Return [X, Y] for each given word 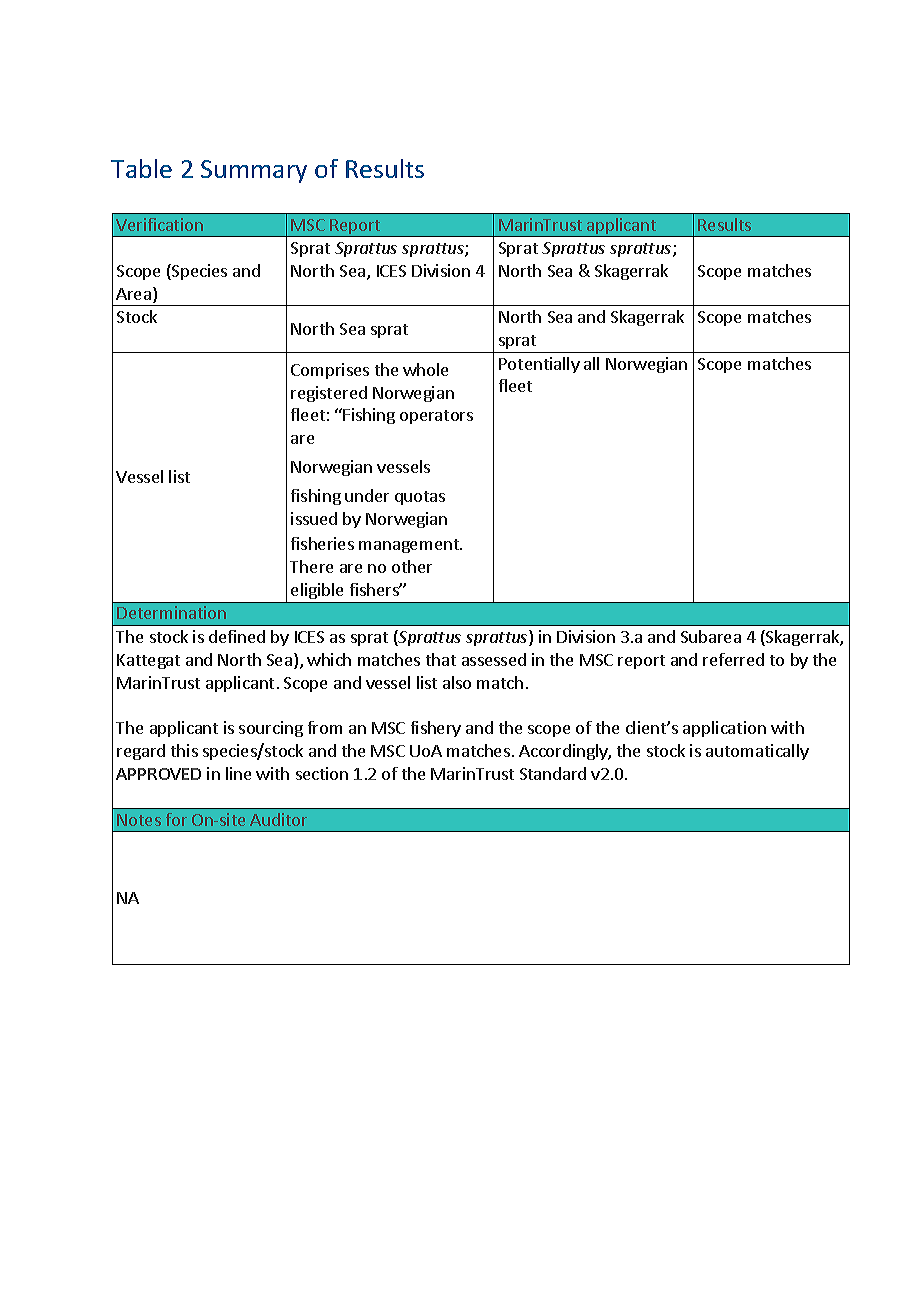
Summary [254, 171]
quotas [420, 498]
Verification [159, 224]
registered [329, 394]
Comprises [330, 371]
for [176, 819]
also [457, 682]
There [311, 566]
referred [733, 659]
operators [436, 417]
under [367, 495]
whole [425, 369]
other [412, 566]
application [724, 729]
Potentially [539, 365]
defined [237, 636]
